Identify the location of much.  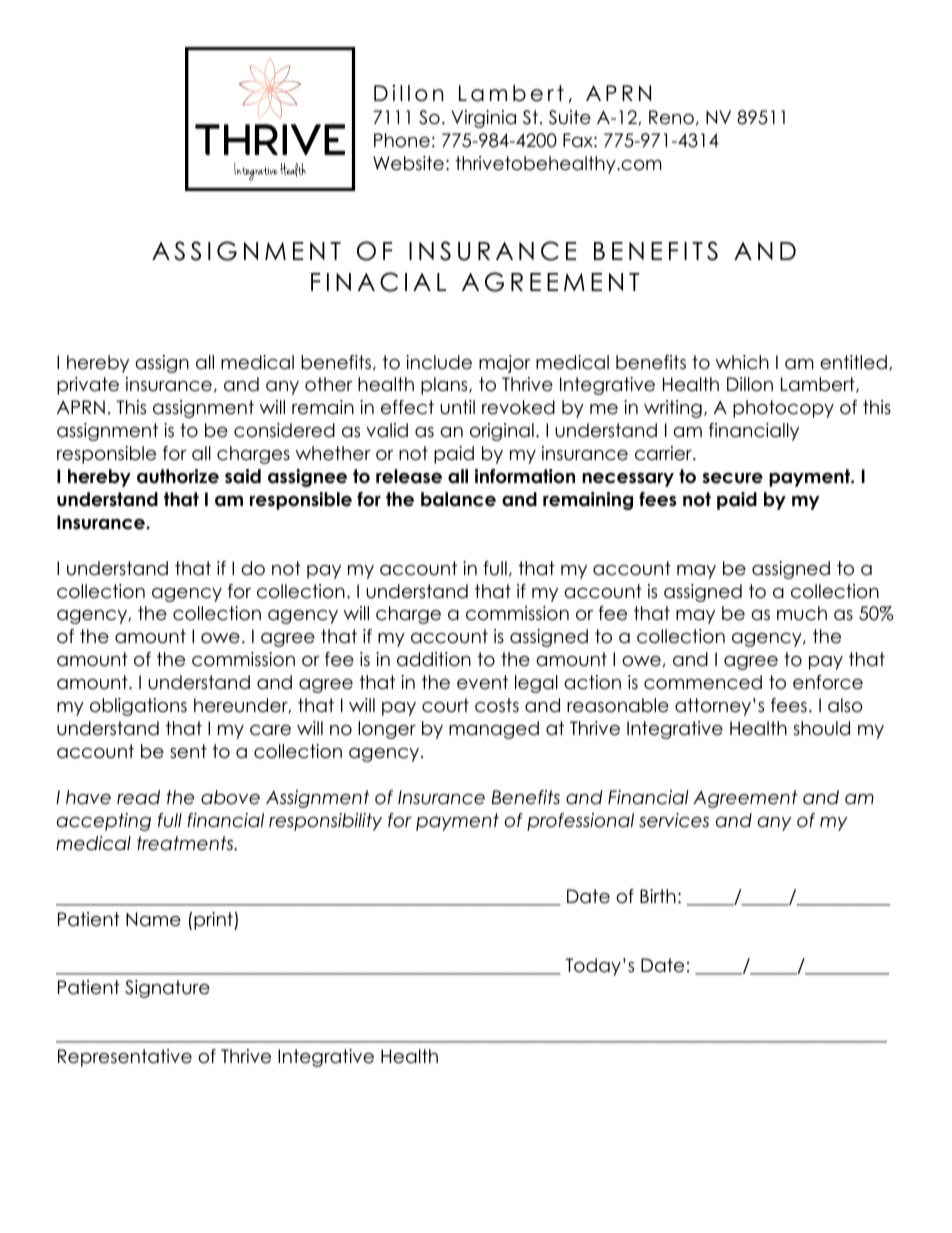
(802, 613).
